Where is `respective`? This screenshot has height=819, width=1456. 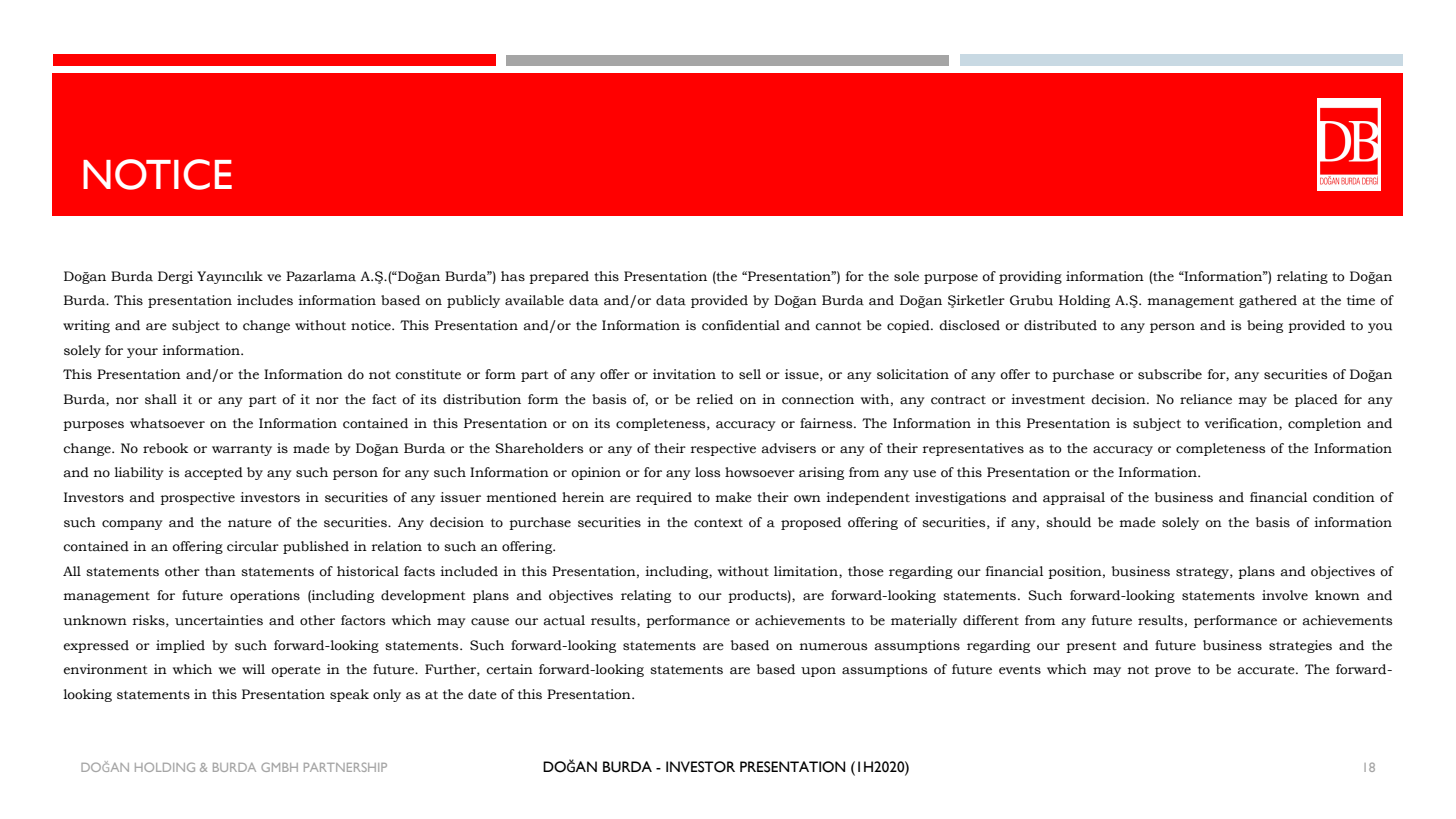
respective is located at coordinates (723, 449).
